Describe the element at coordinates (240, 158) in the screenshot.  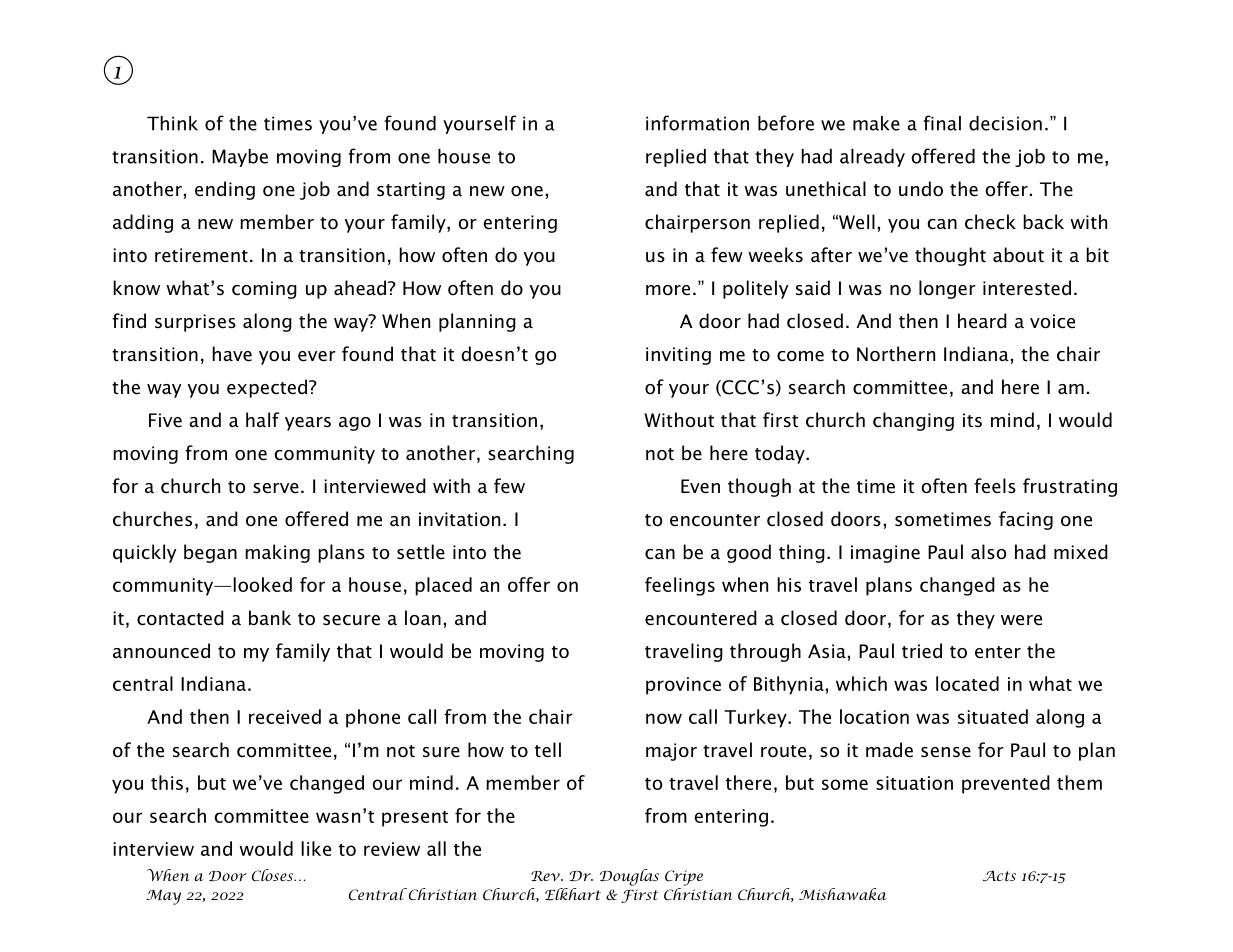
I see `Maybe` at that location.
